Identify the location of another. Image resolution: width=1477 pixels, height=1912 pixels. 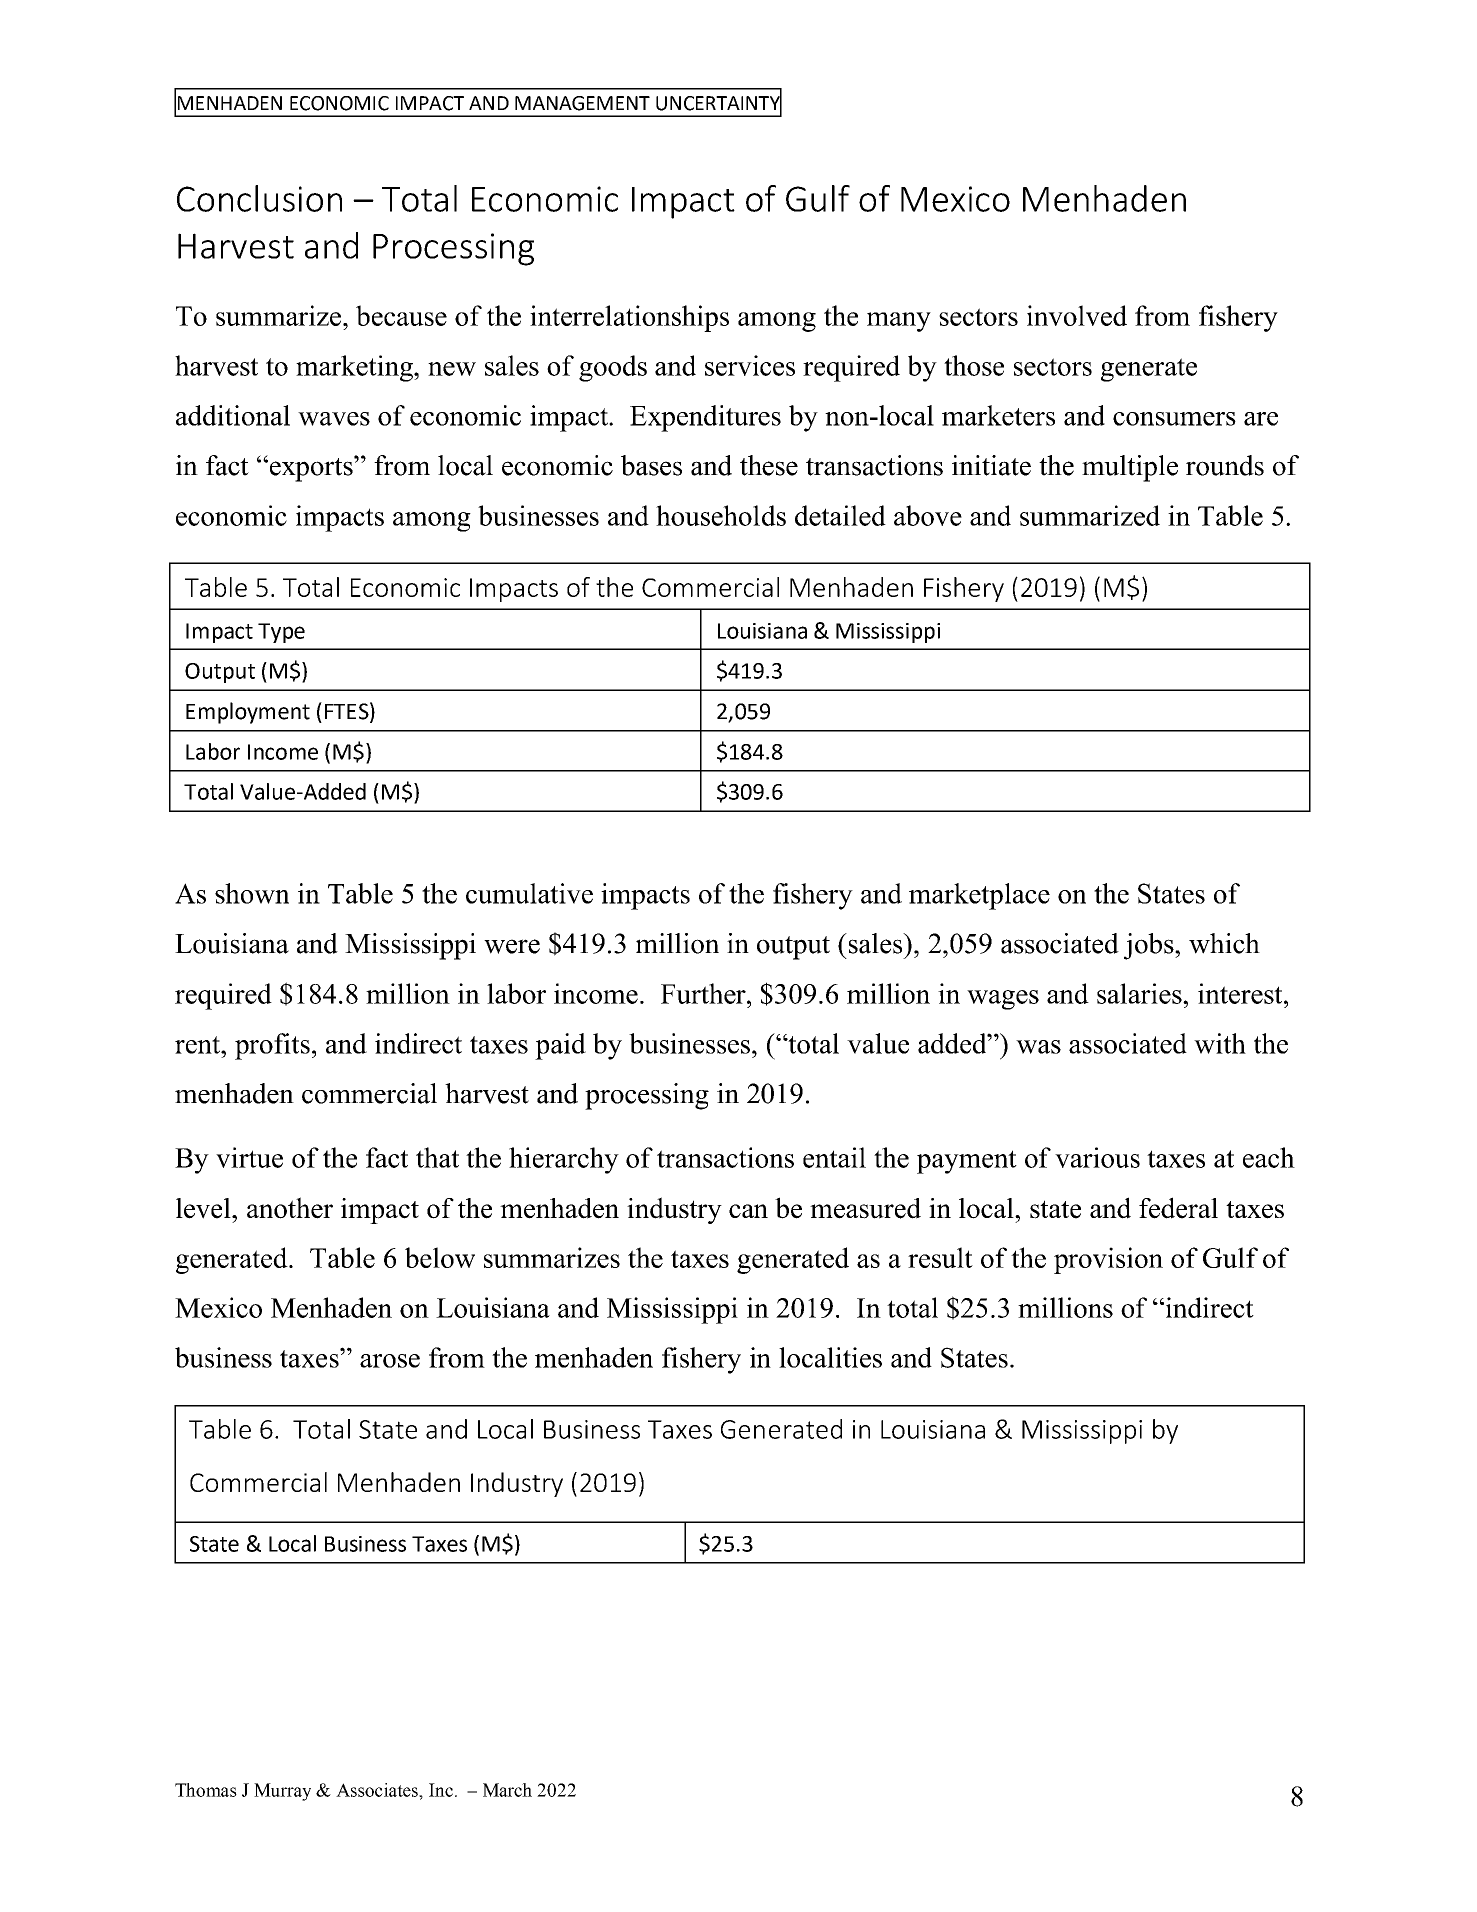
(290, 1208).
